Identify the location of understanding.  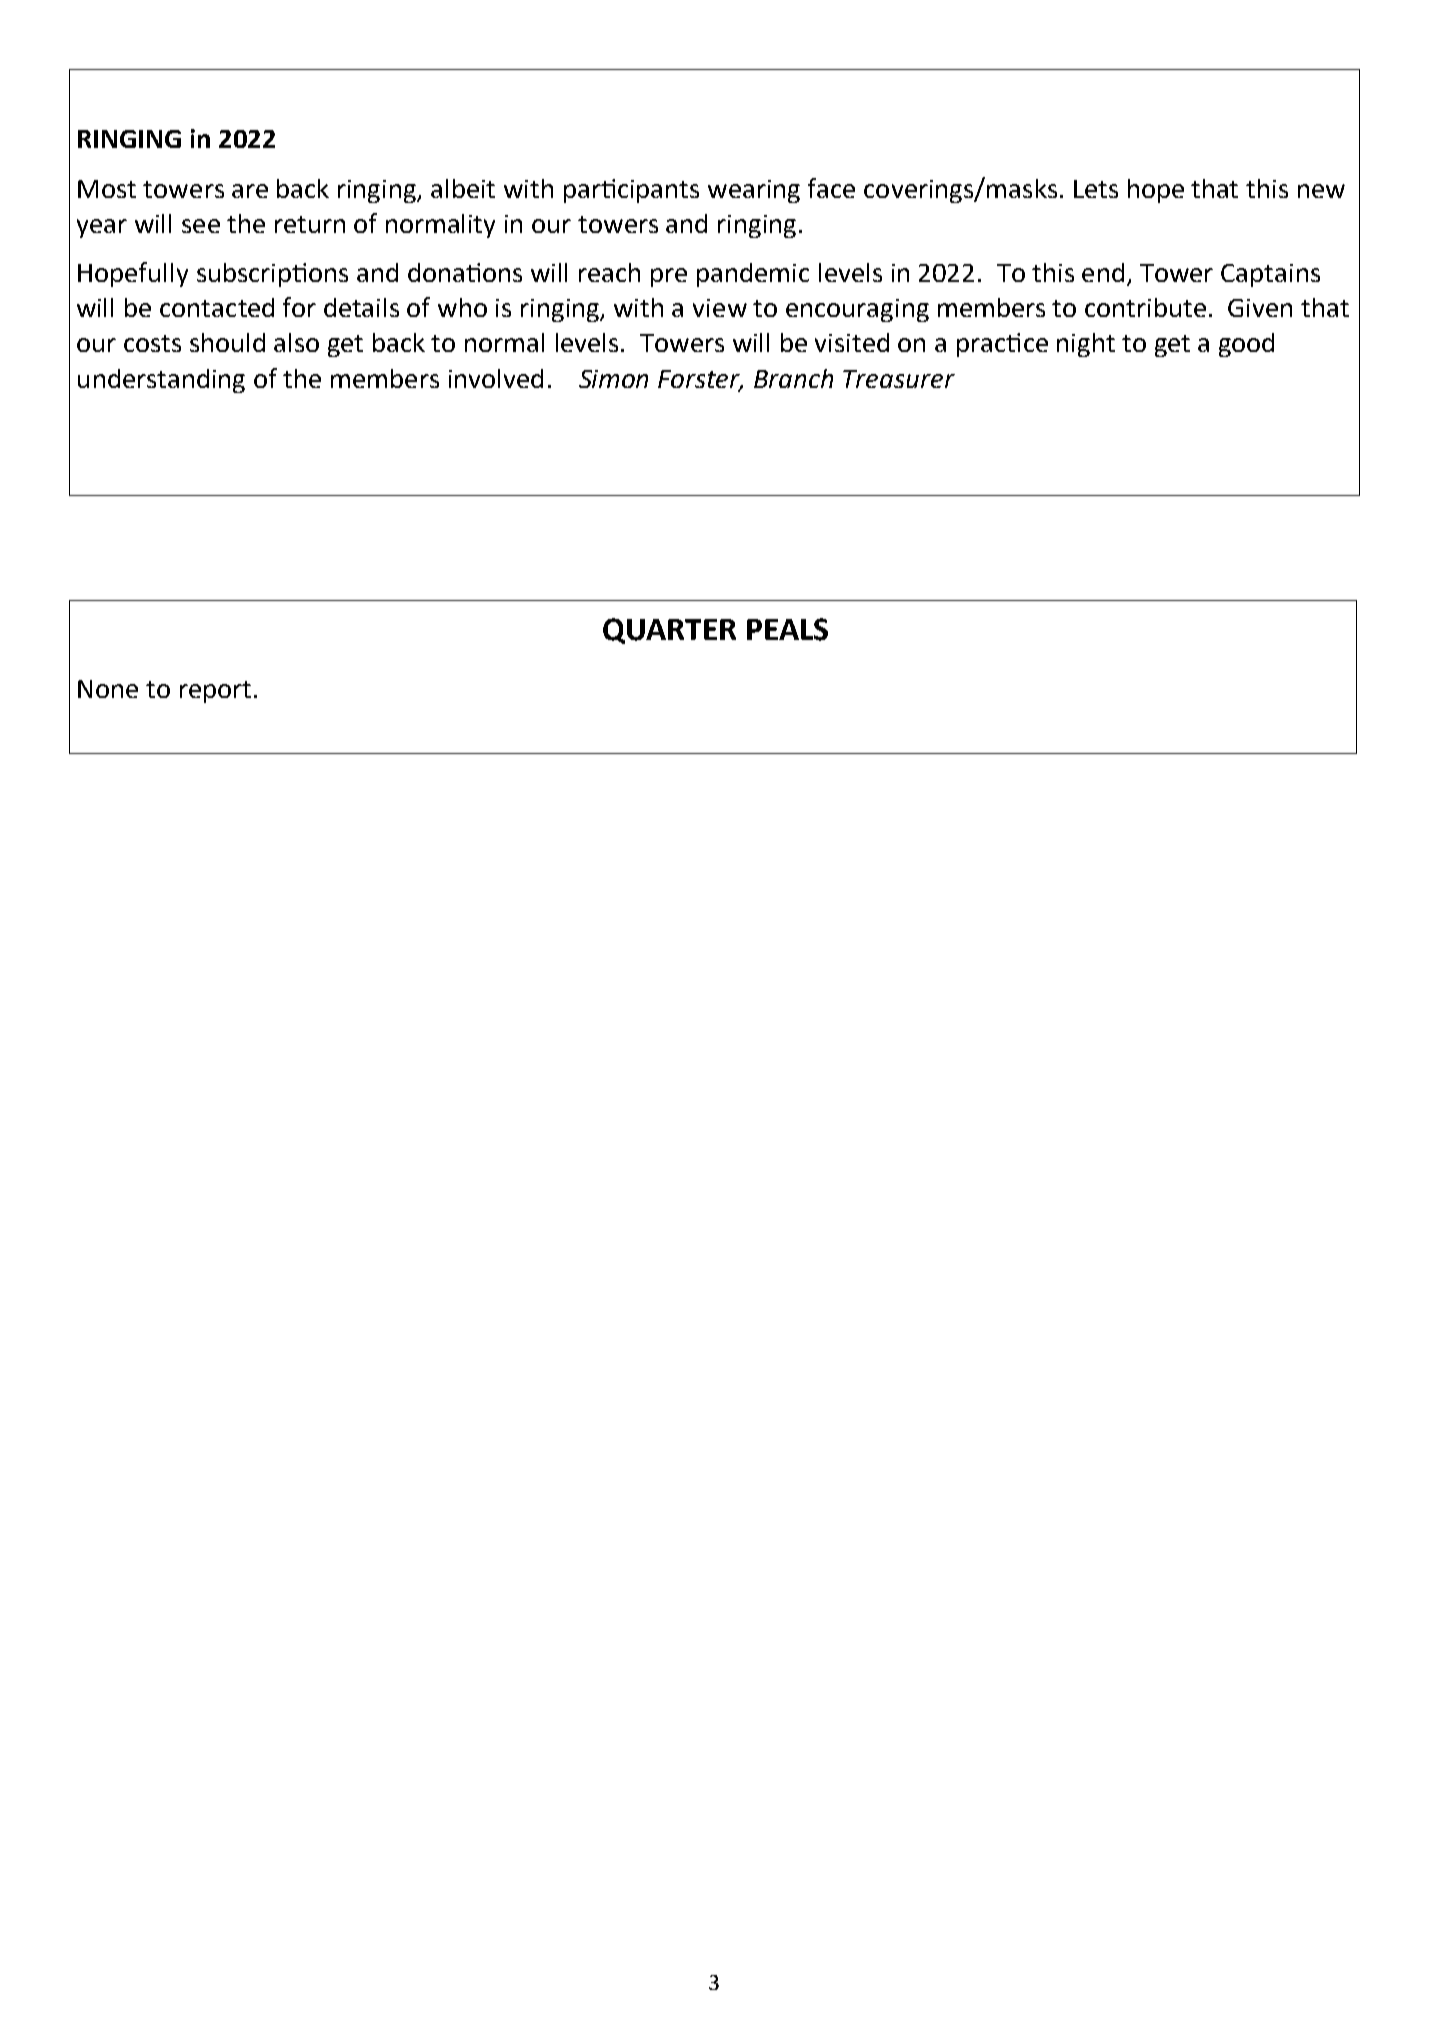
(161, 381).
